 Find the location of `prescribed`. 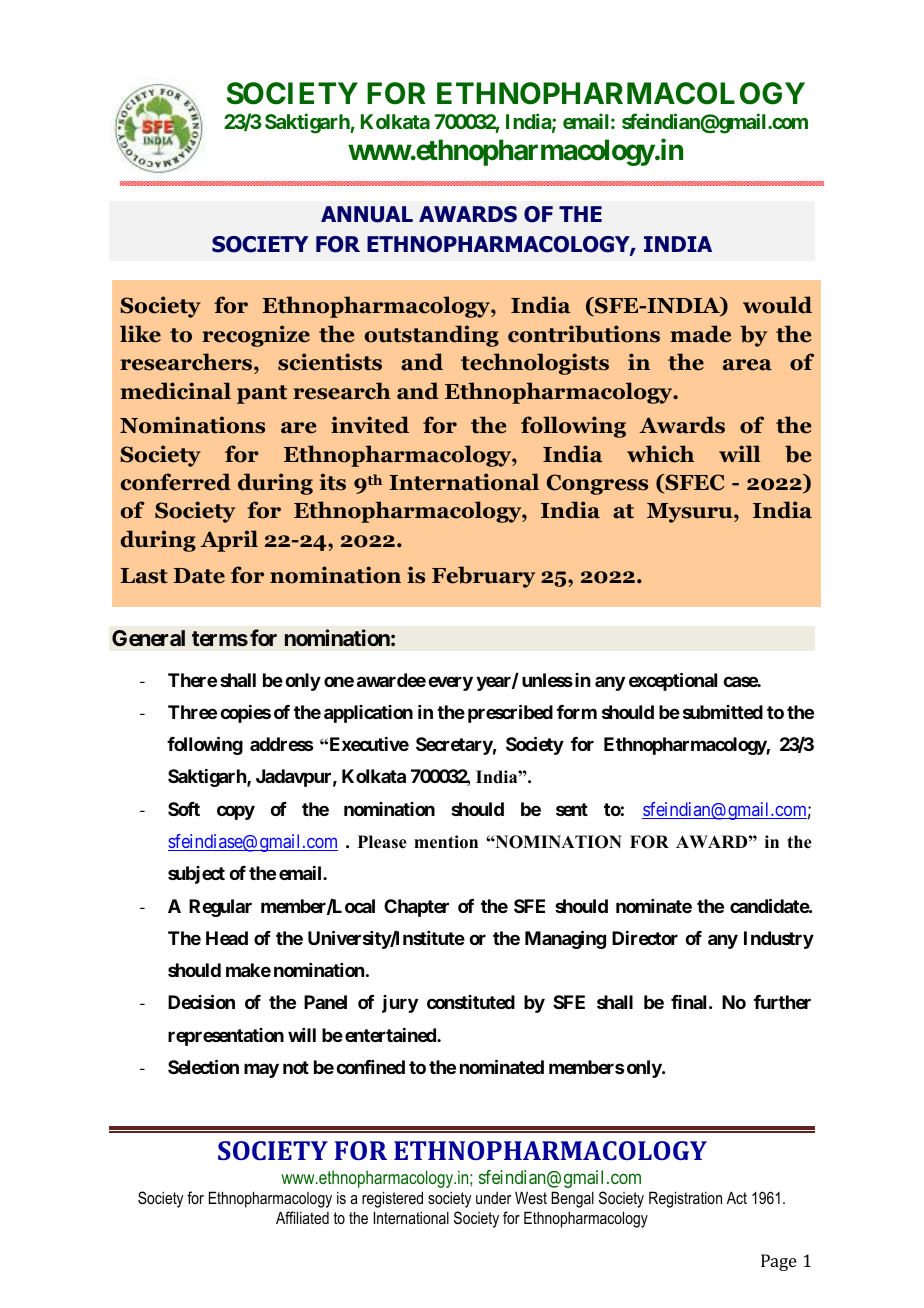

prescribed is located at coordinates (510, 713).
